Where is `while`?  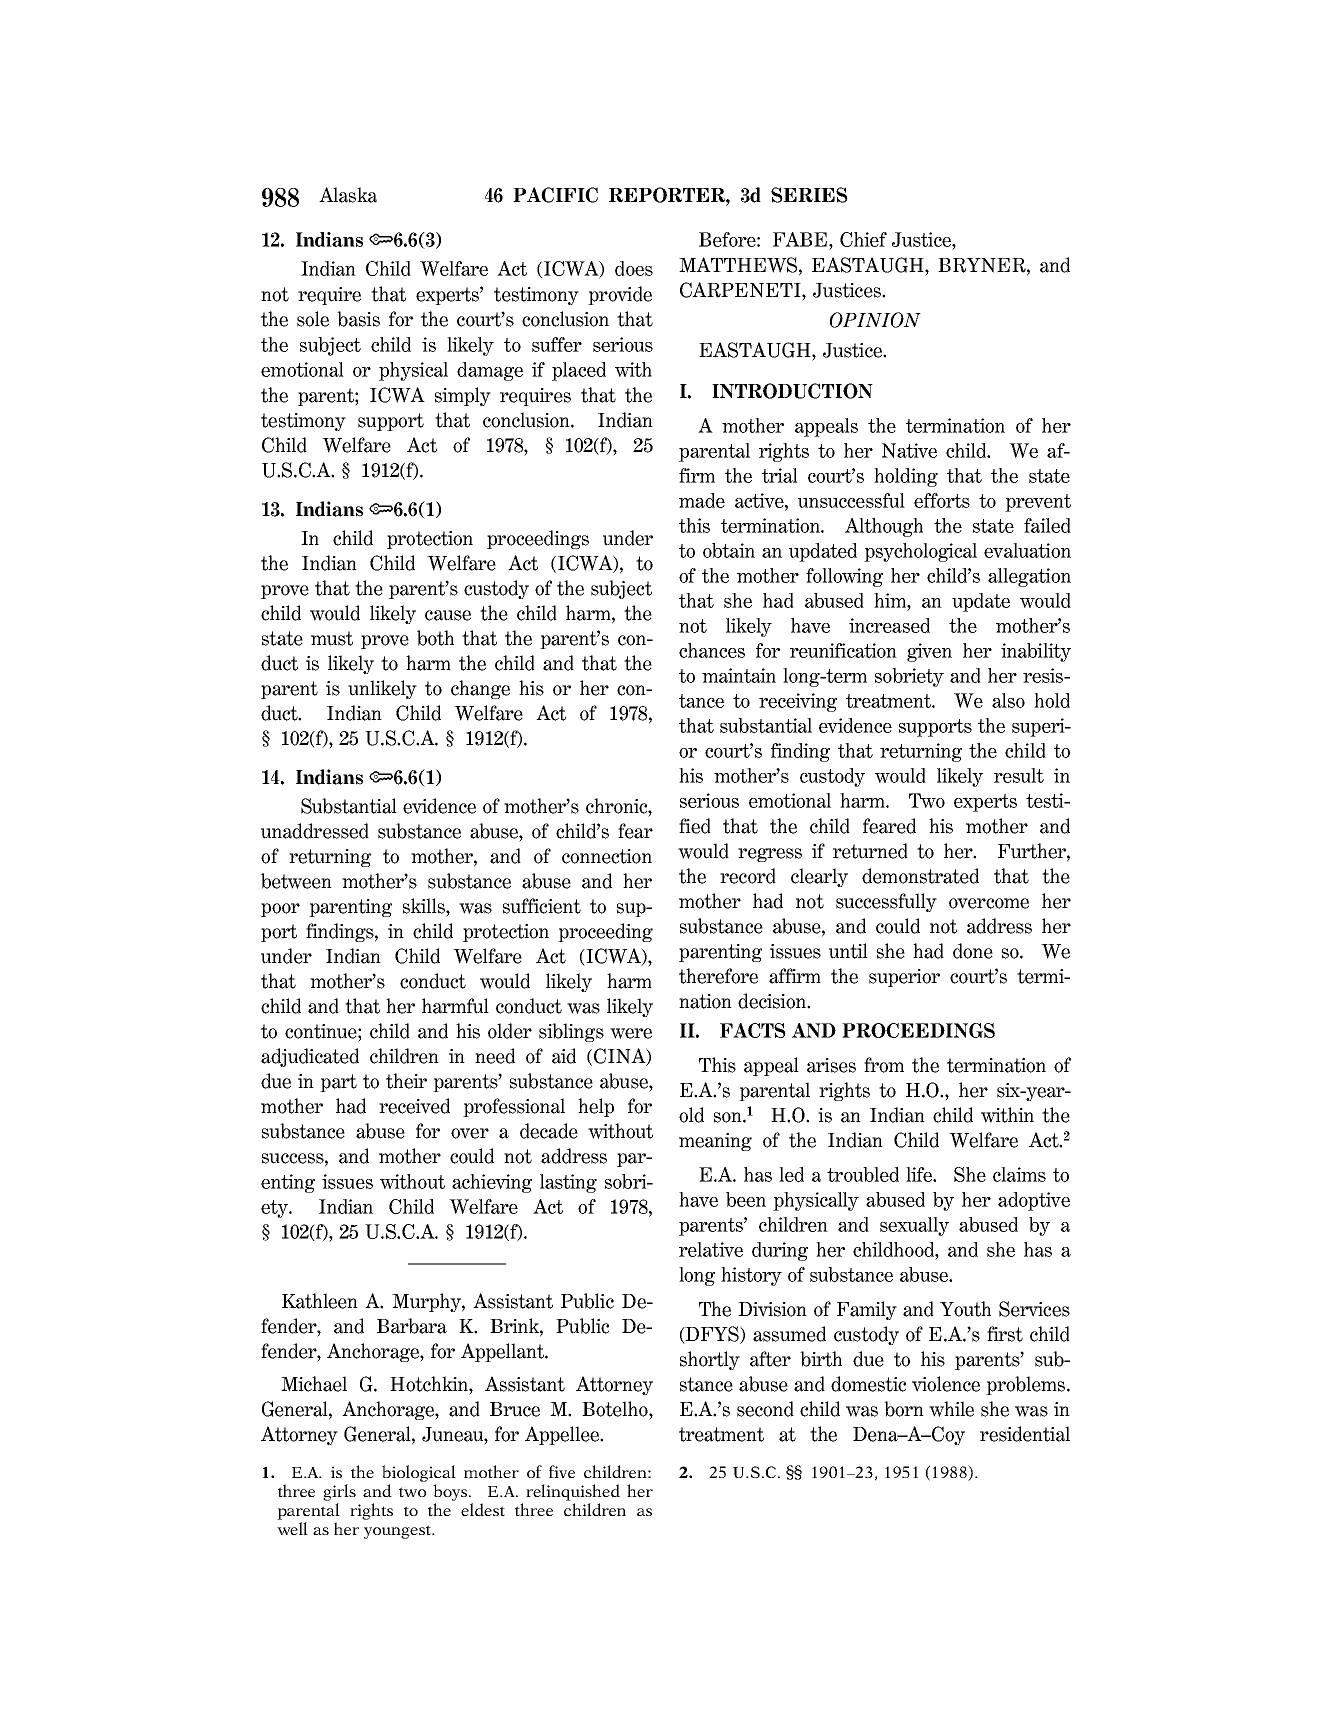 while is located at coordinates (951, 1409).
